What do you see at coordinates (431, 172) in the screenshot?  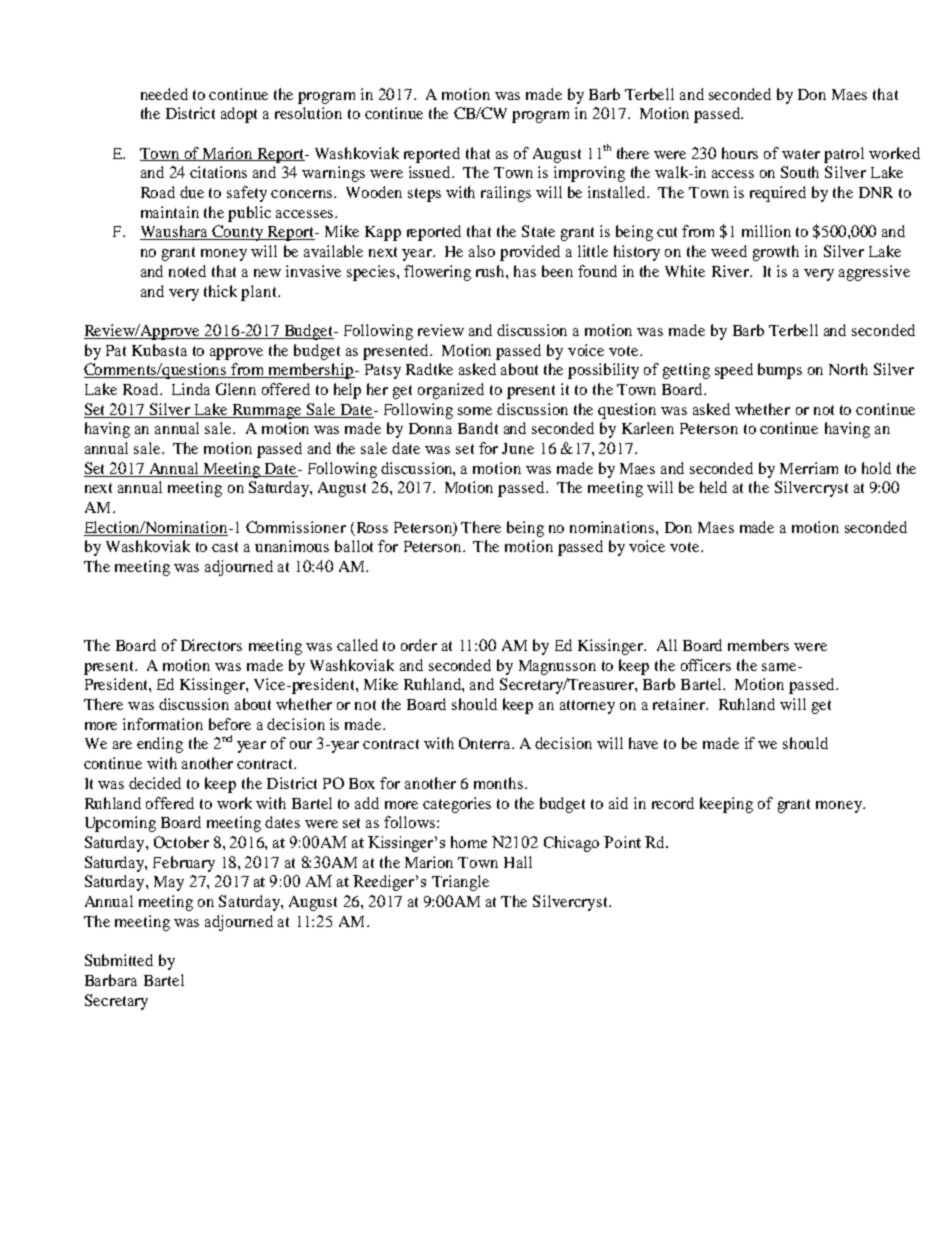 I see `issued` at bounding box center [431, 172].
